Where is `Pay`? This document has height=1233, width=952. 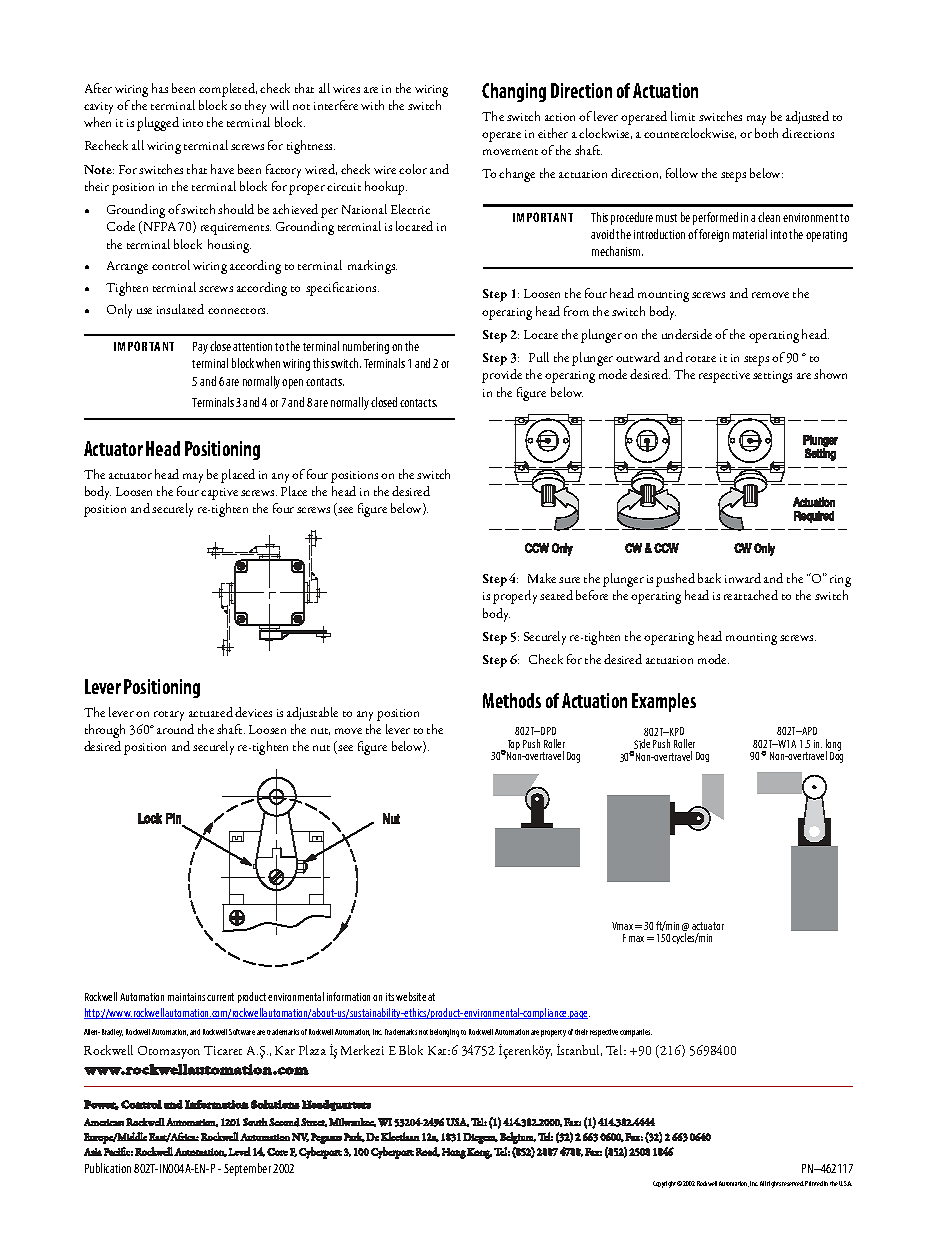
Pay is located at coordinates (200, 348).
